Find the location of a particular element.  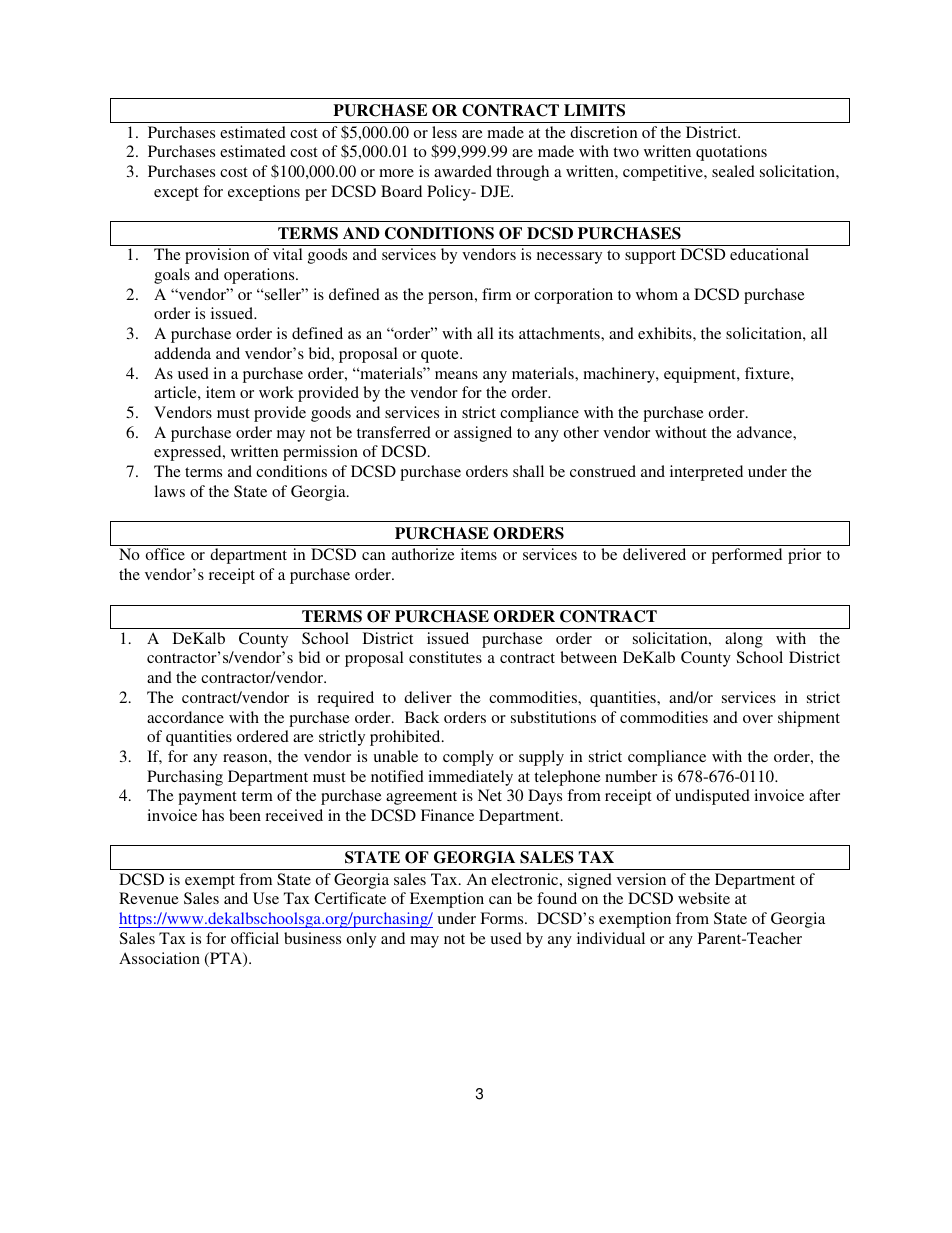

over is located at coordinates (758, 719).
